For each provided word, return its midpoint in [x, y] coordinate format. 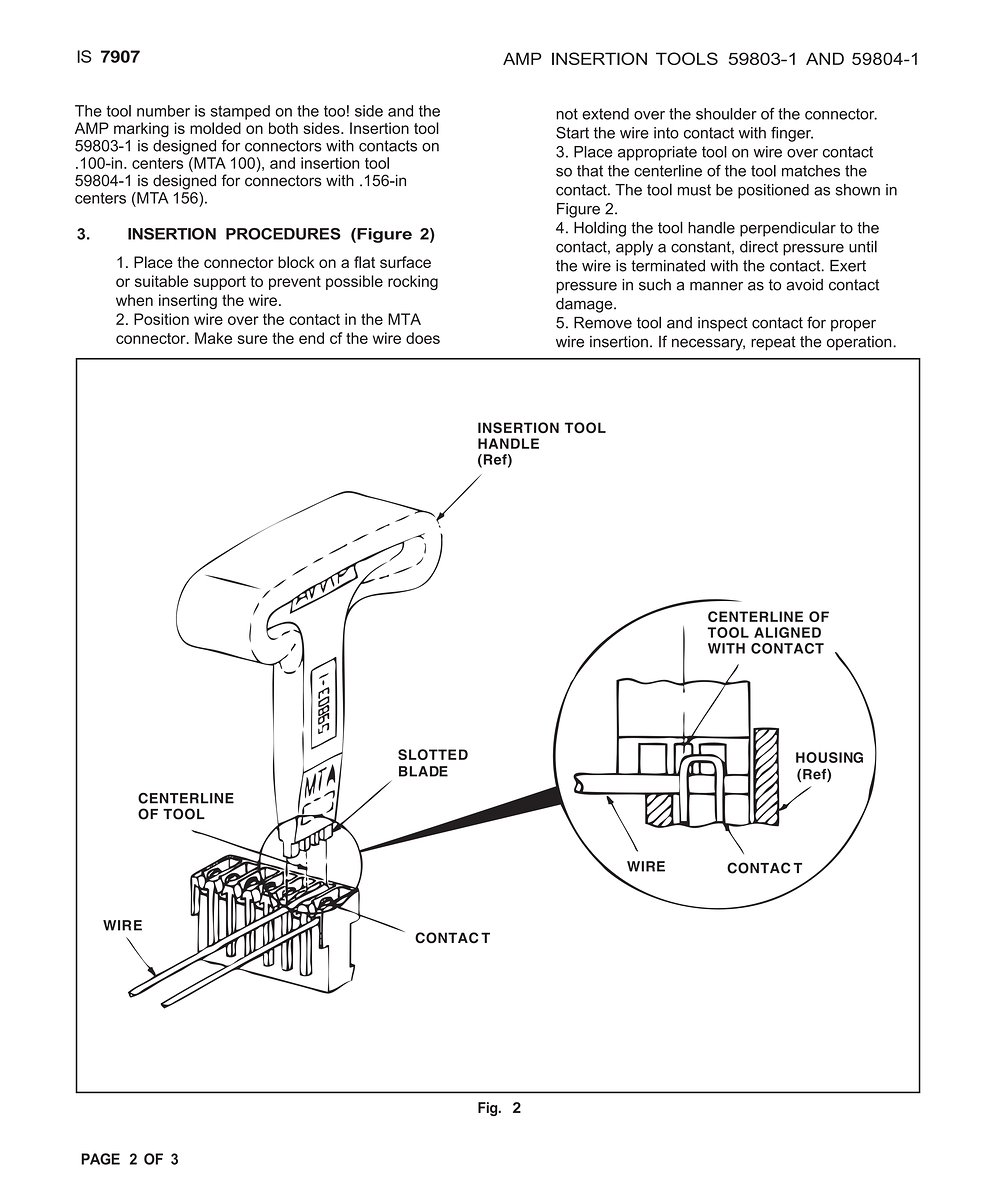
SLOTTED [433, 754]
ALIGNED [787, 632]
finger [792, 134]
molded [215, 128]
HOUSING [829, 757]
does [423, 338]
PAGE [100, 1159]
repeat [773, 343]
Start [572, 133]
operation [860, 343]
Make [213, 338]
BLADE [423, 771]
